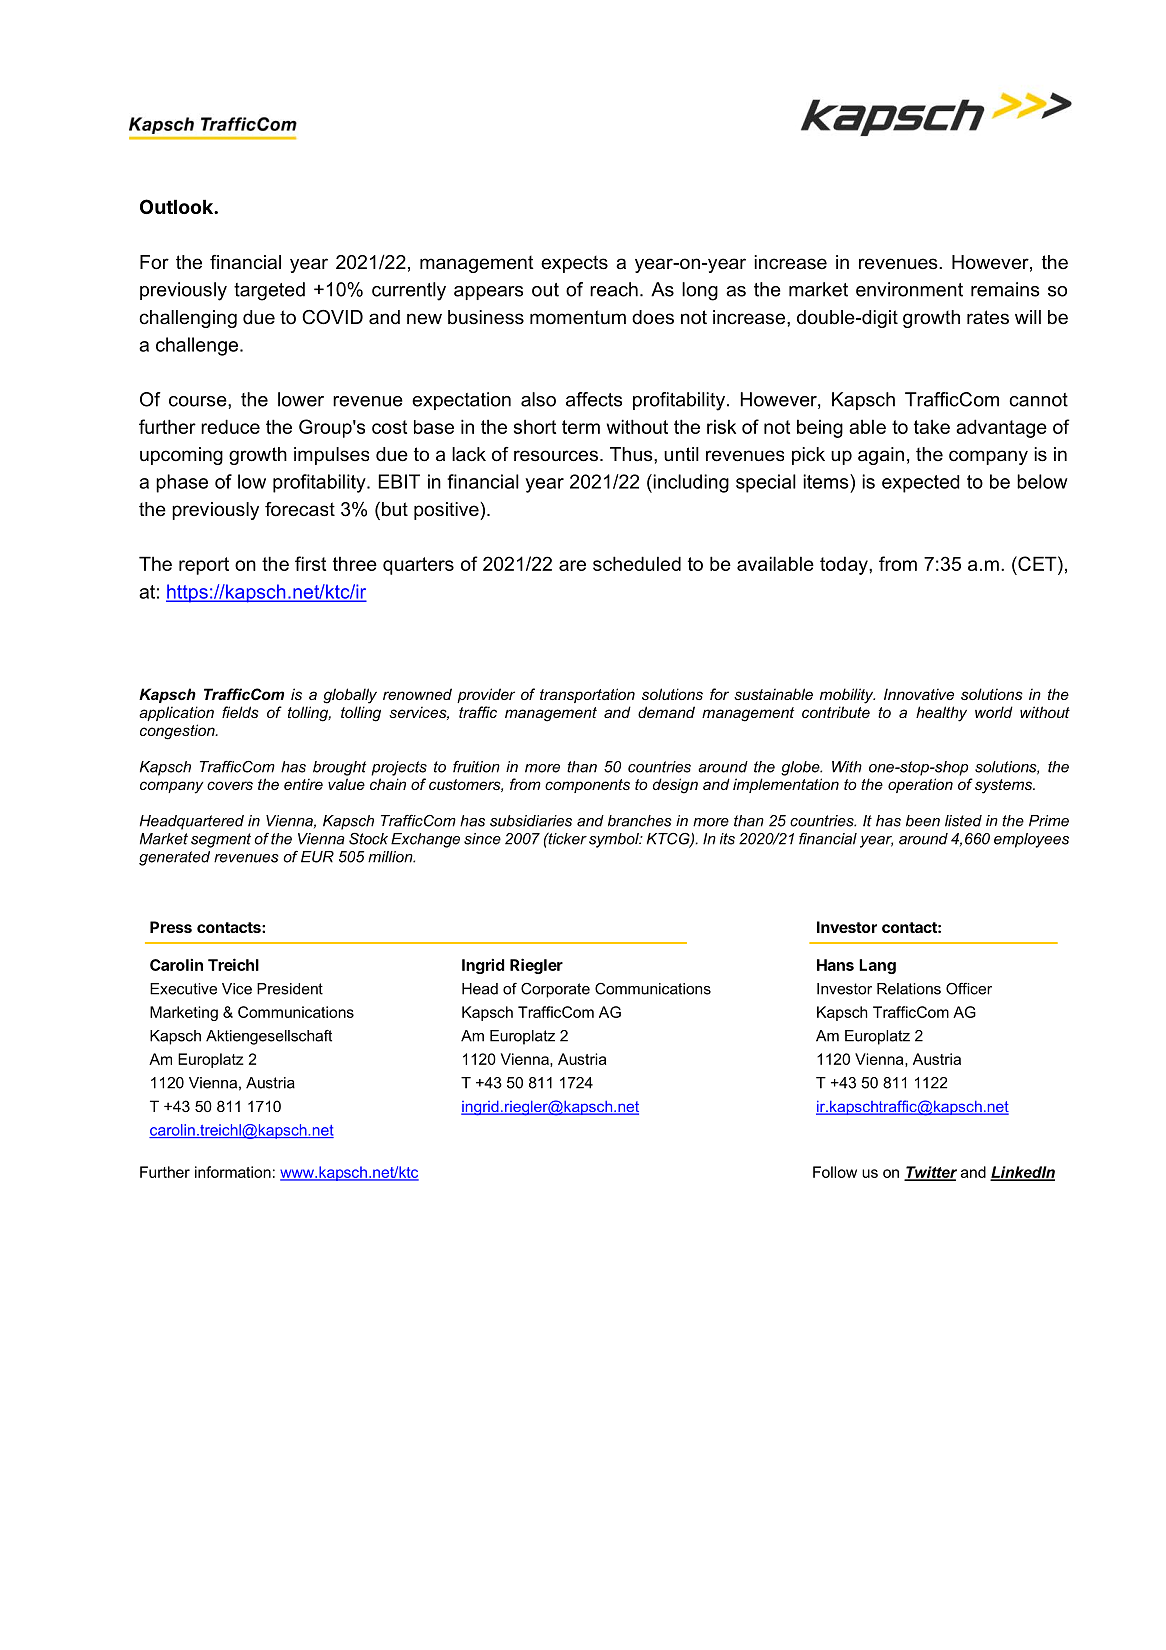 This image has height=1650, width=1166. What do you see at coordinates (614, 289) in the image?
I see `reach` at bounding box center [614, 289].
